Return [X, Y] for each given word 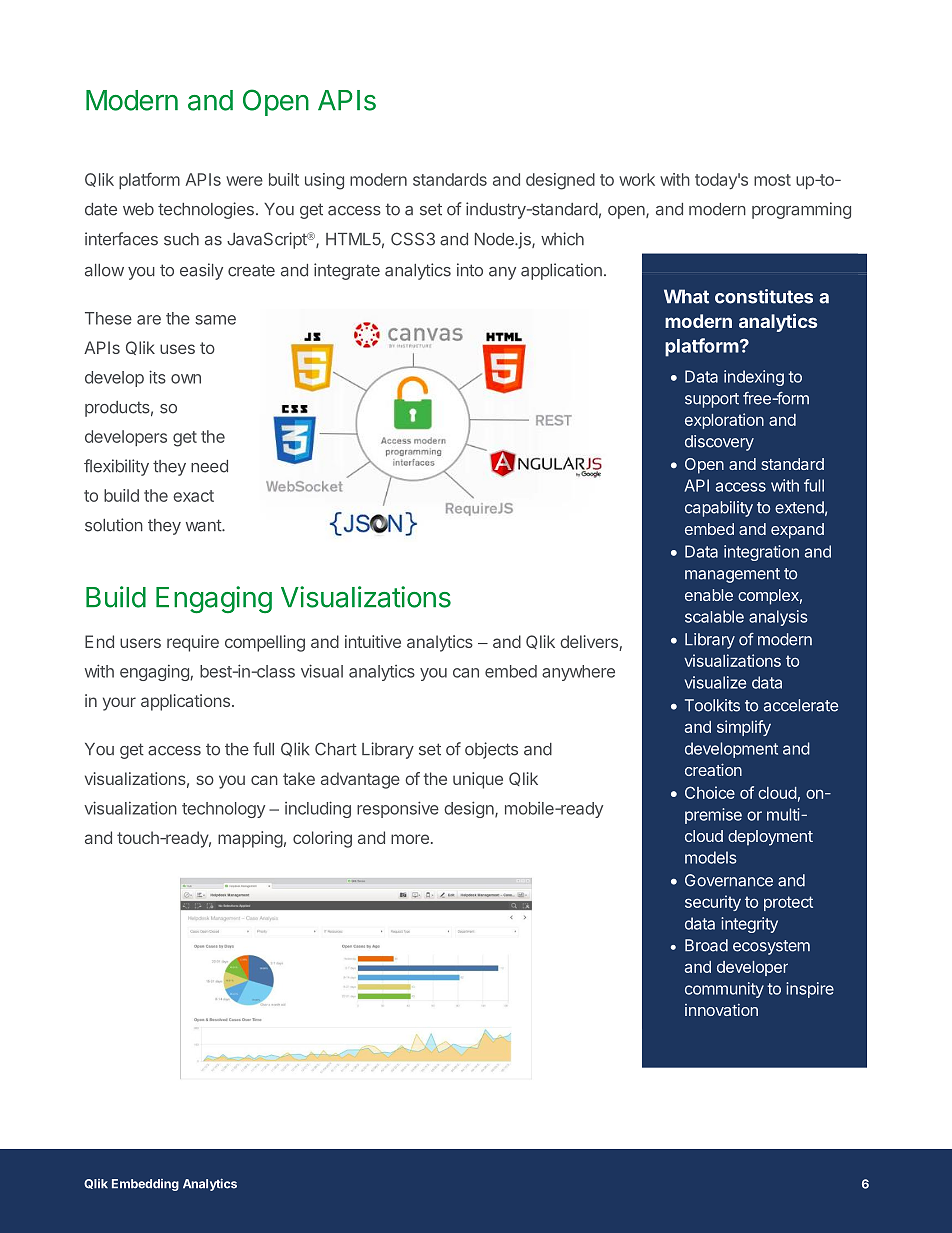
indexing [754, 378]
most [772, 180]
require [193, 643]
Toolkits [712, 705]
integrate [347, 271]
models [711, 857]
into [470, 270]
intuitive [373, 641]
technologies [206, 210]
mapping [250, 839]
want [204, 525]
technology [223, 810]
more [410, 839]
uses [177, 349]
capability [719, 509]
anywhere [578, 673]
